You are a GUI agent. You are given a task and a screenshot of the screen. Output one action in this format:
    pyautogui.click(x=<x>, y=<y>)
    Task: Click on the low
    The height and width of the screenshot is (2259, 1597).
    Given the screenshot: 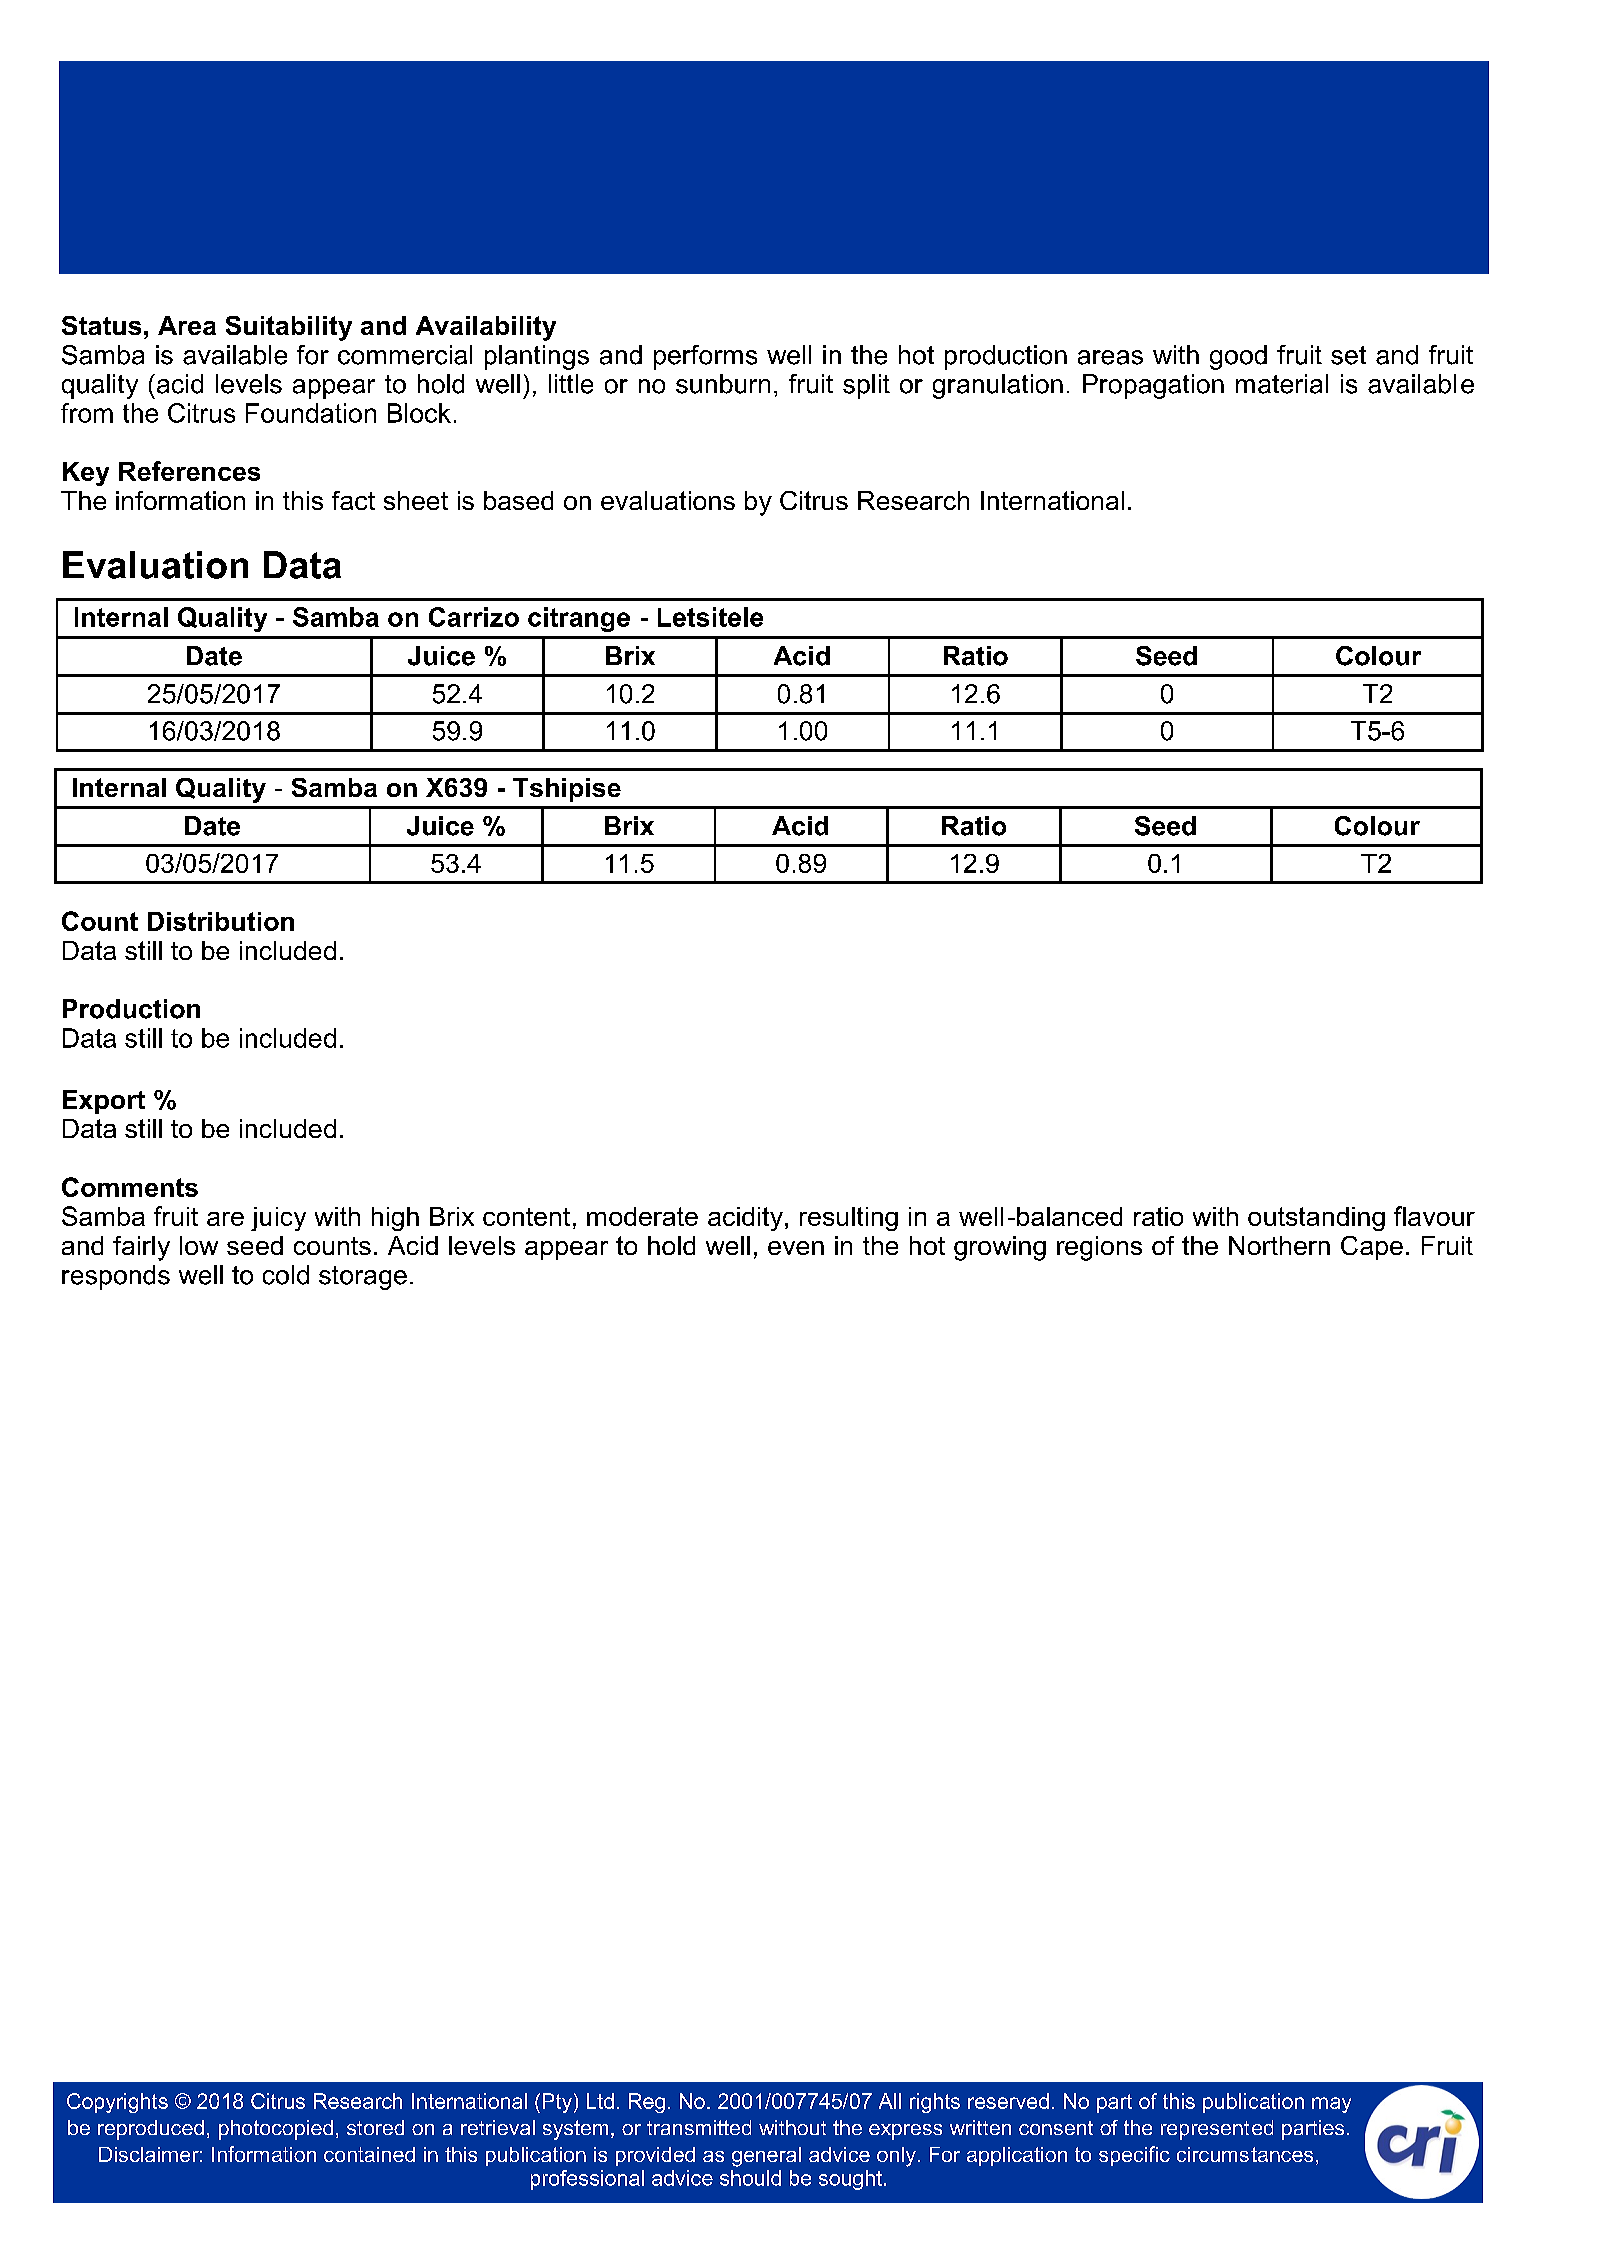 What is the action you would take?
    pyautogui.click(x=199, y=1245)
